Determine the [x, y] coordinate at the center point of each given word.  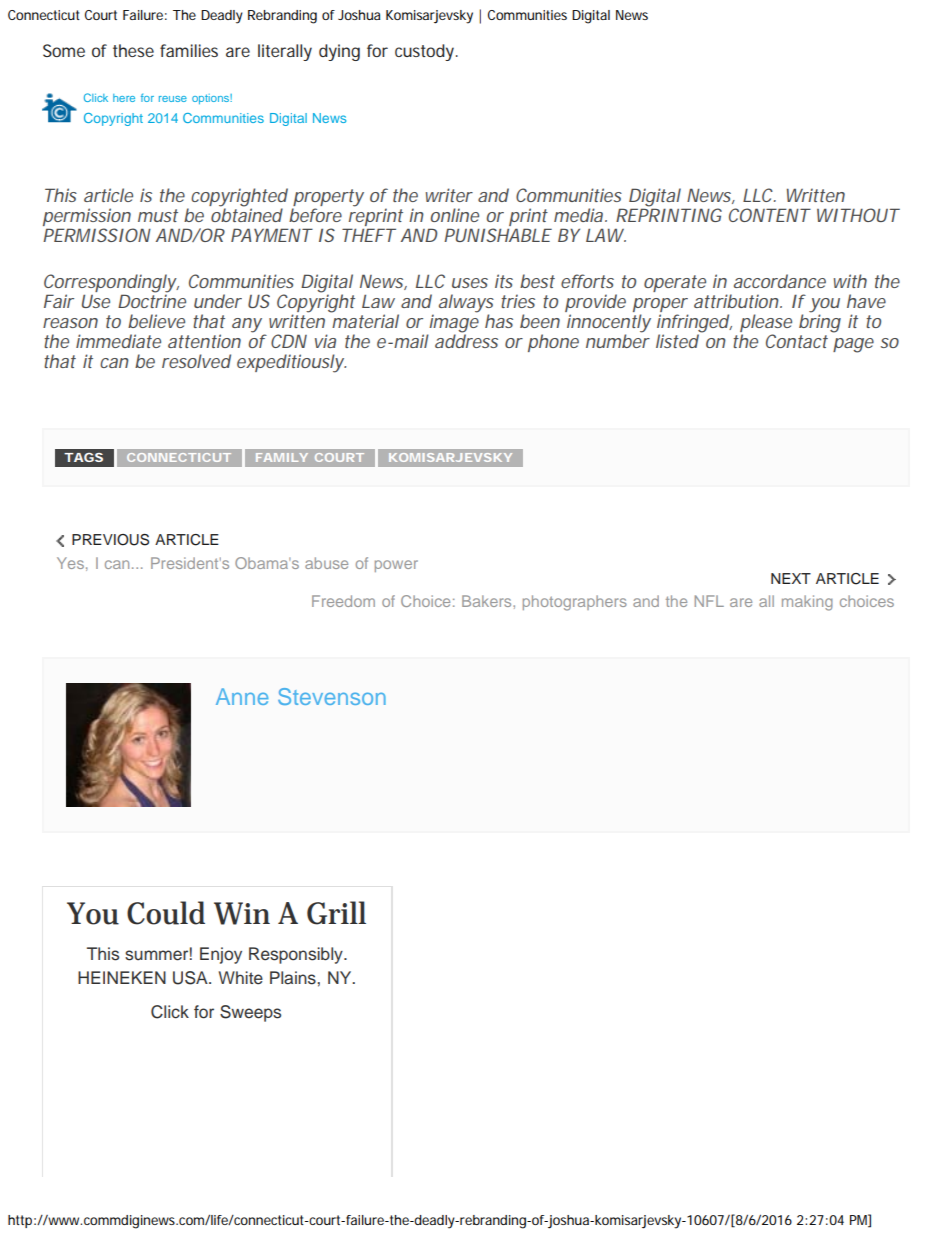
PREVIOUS [110, 540]
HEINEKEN [122, 977]
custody [426, 52]
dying [339, 52]
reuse [173, 99]
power [396, 566]
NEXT [791, 578]
